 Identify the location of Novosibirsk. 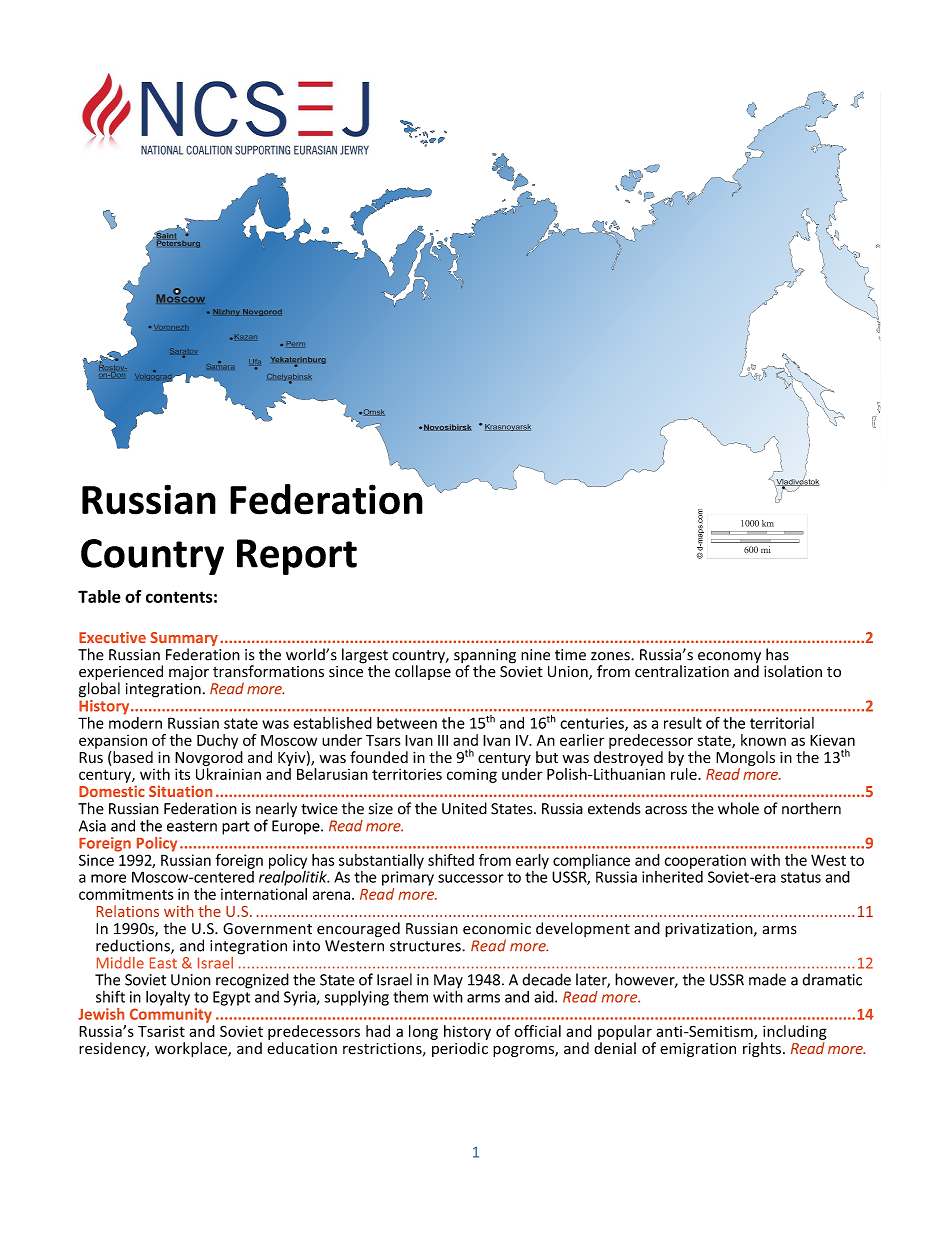
(448, 427).
